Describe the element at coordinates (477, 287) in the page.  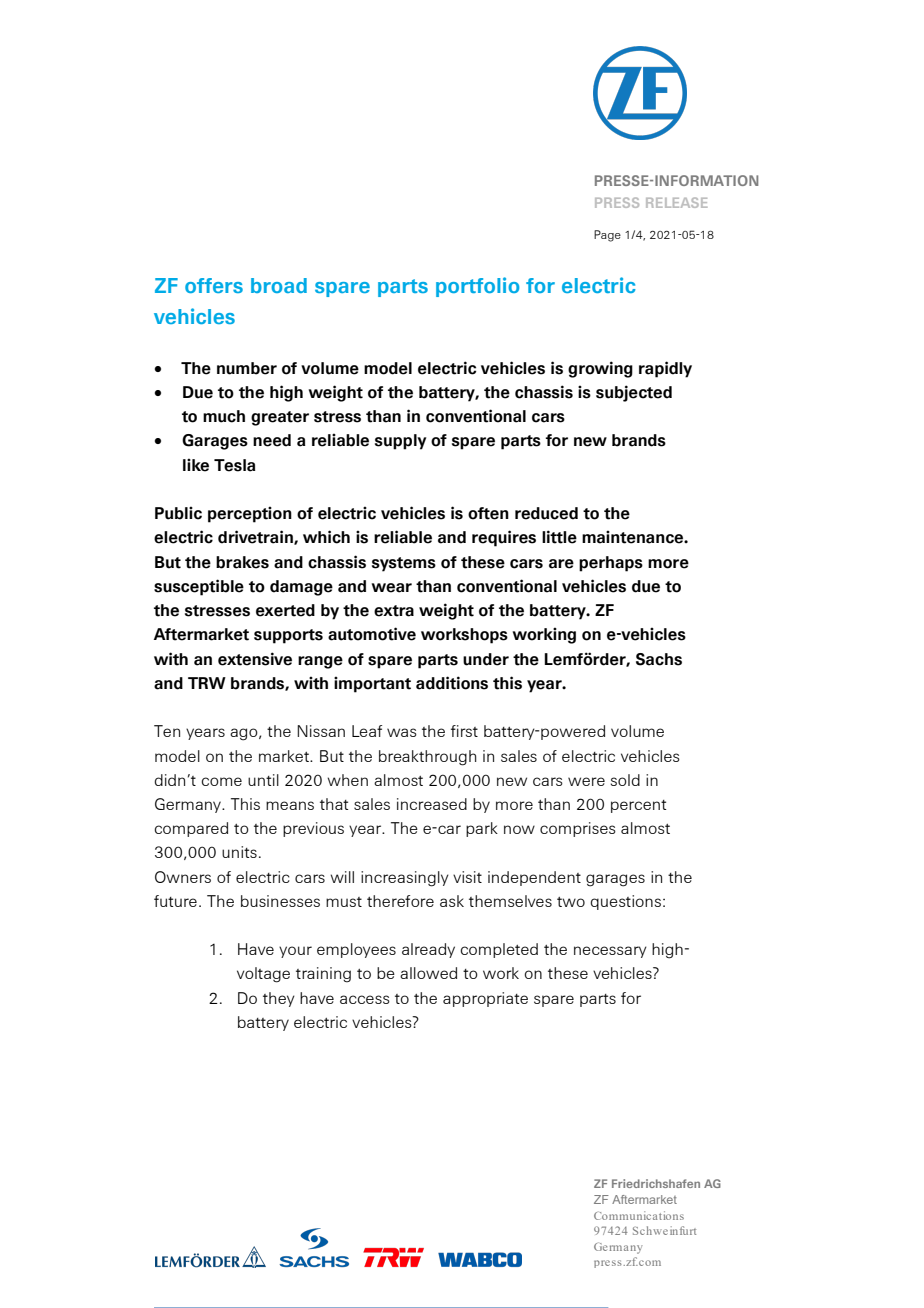
I see `portfolio` at that location.
